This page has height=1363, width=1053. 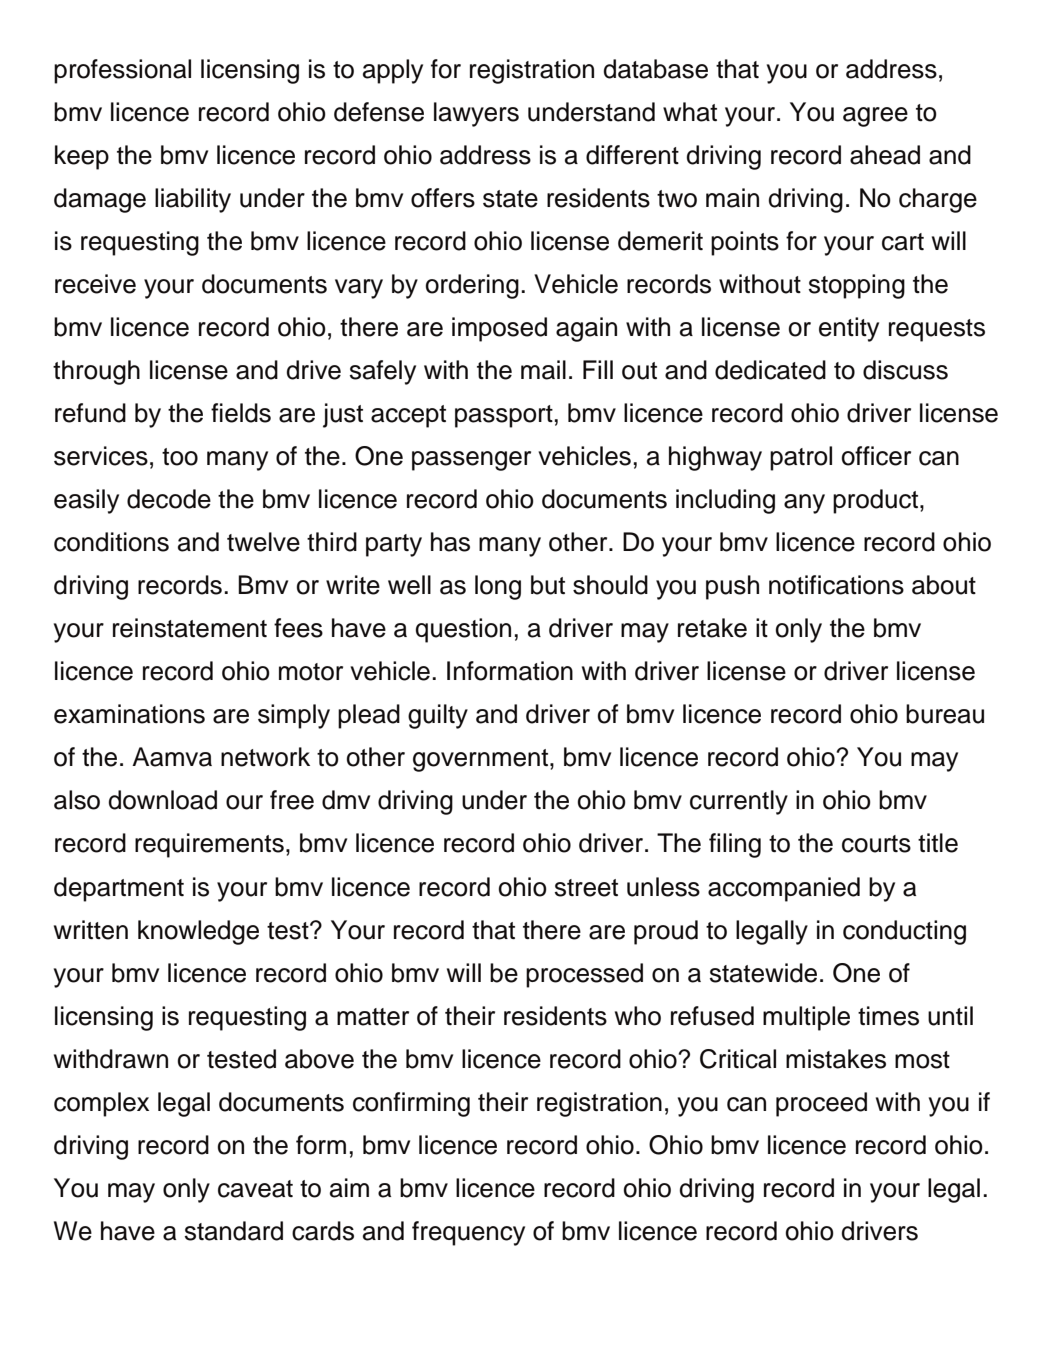 I want to click on officer, so click(x=876, y=456).
